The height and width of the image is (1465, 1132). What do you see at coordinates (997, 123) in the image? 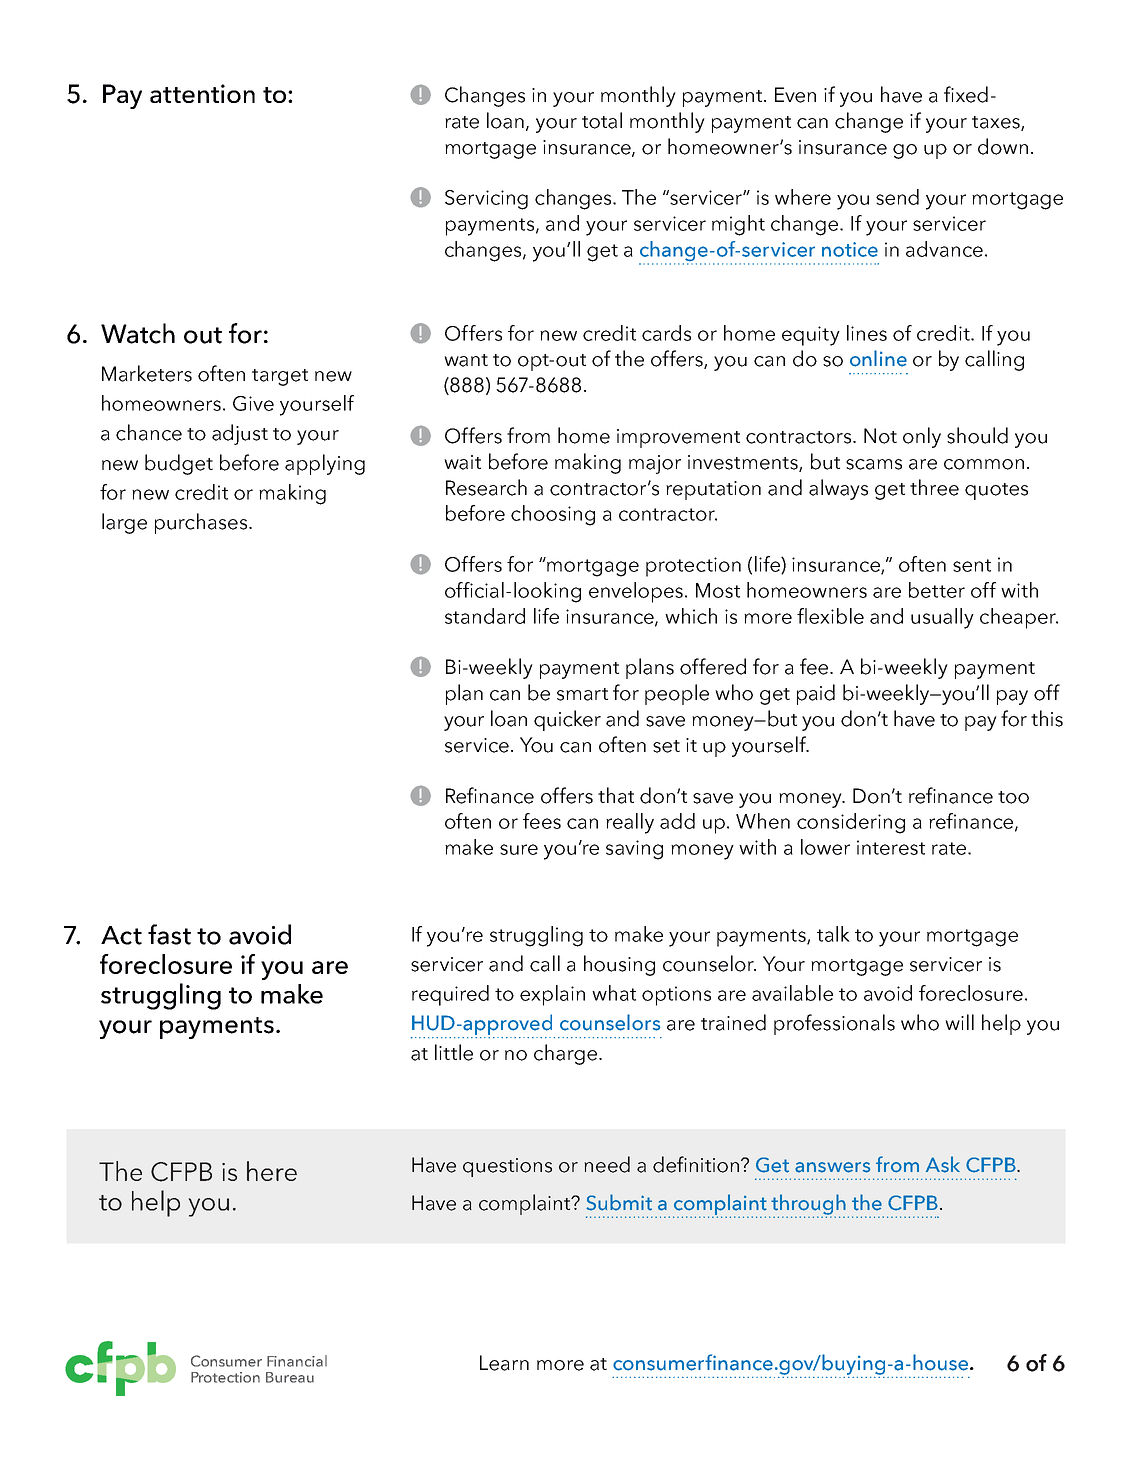
I see `taxes` at bounding box center [997, 123].
